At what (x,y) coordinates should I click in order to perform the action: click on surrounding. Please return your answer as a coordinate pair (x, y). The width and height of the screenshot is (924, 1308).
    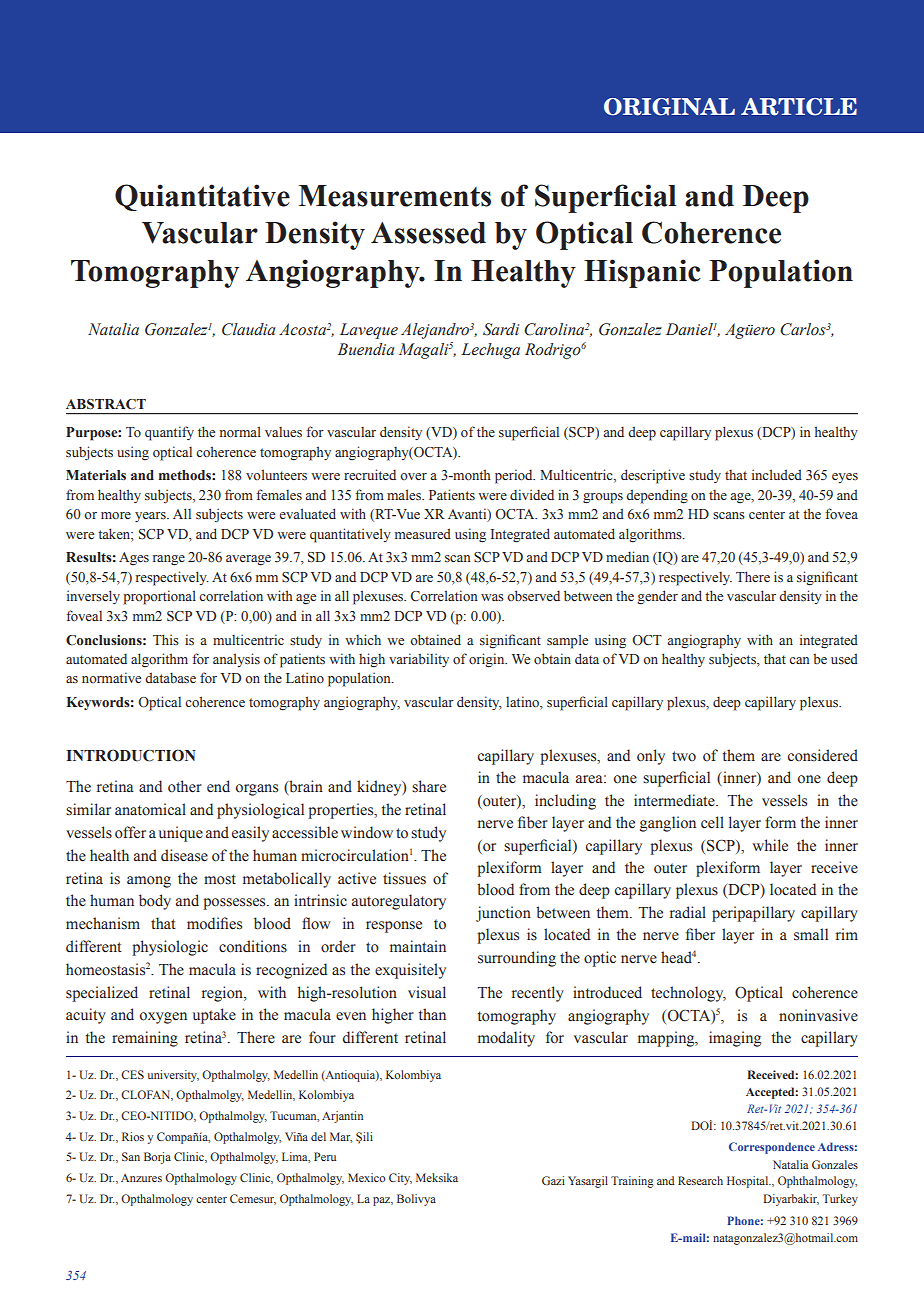
    Looking at the image, I should click on (517, 959).
